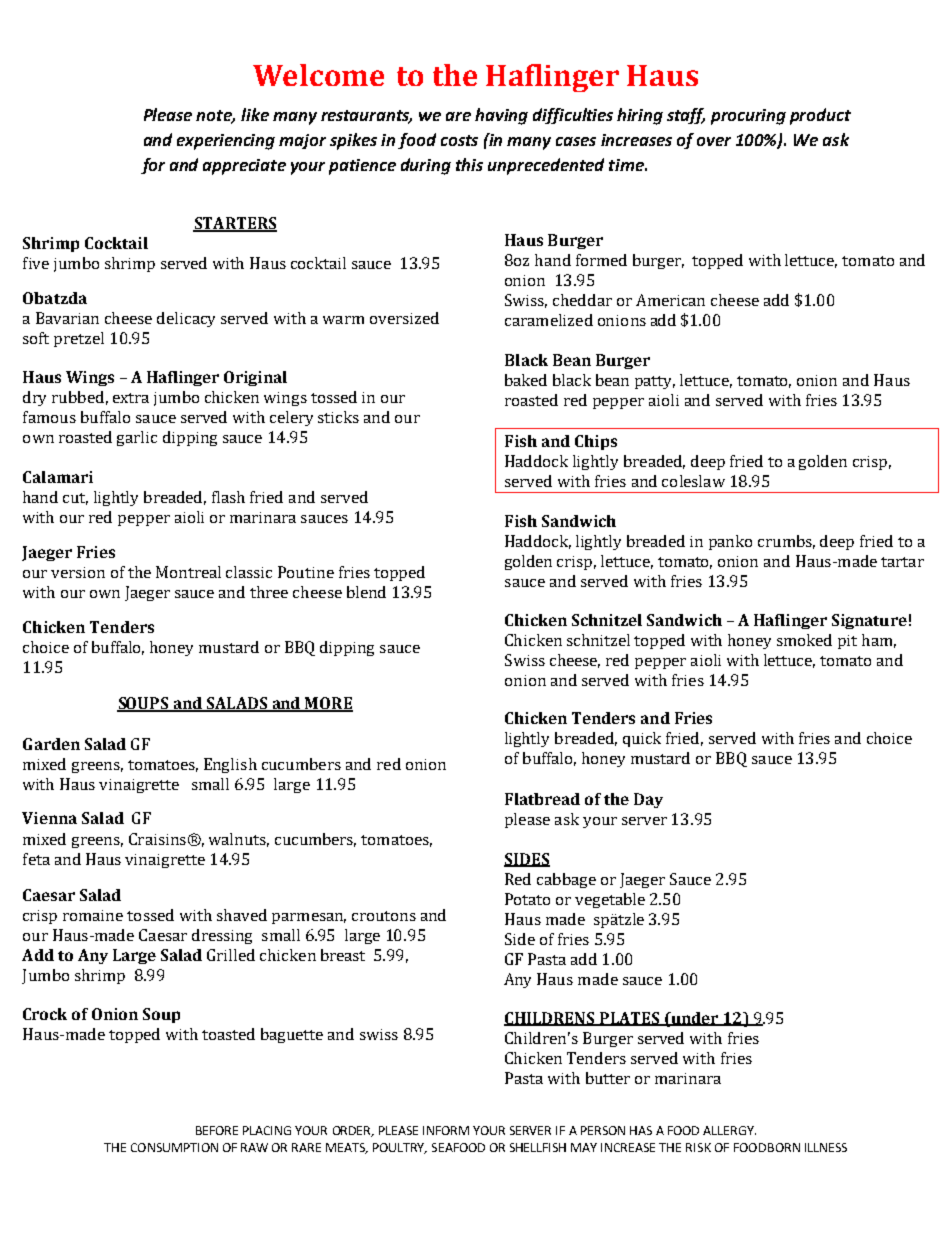 The height and width of the screenshot is (1233, 952). Describe the element at coordinates (446, 1130) in the screenshot. I see `INFORM` at that location.
